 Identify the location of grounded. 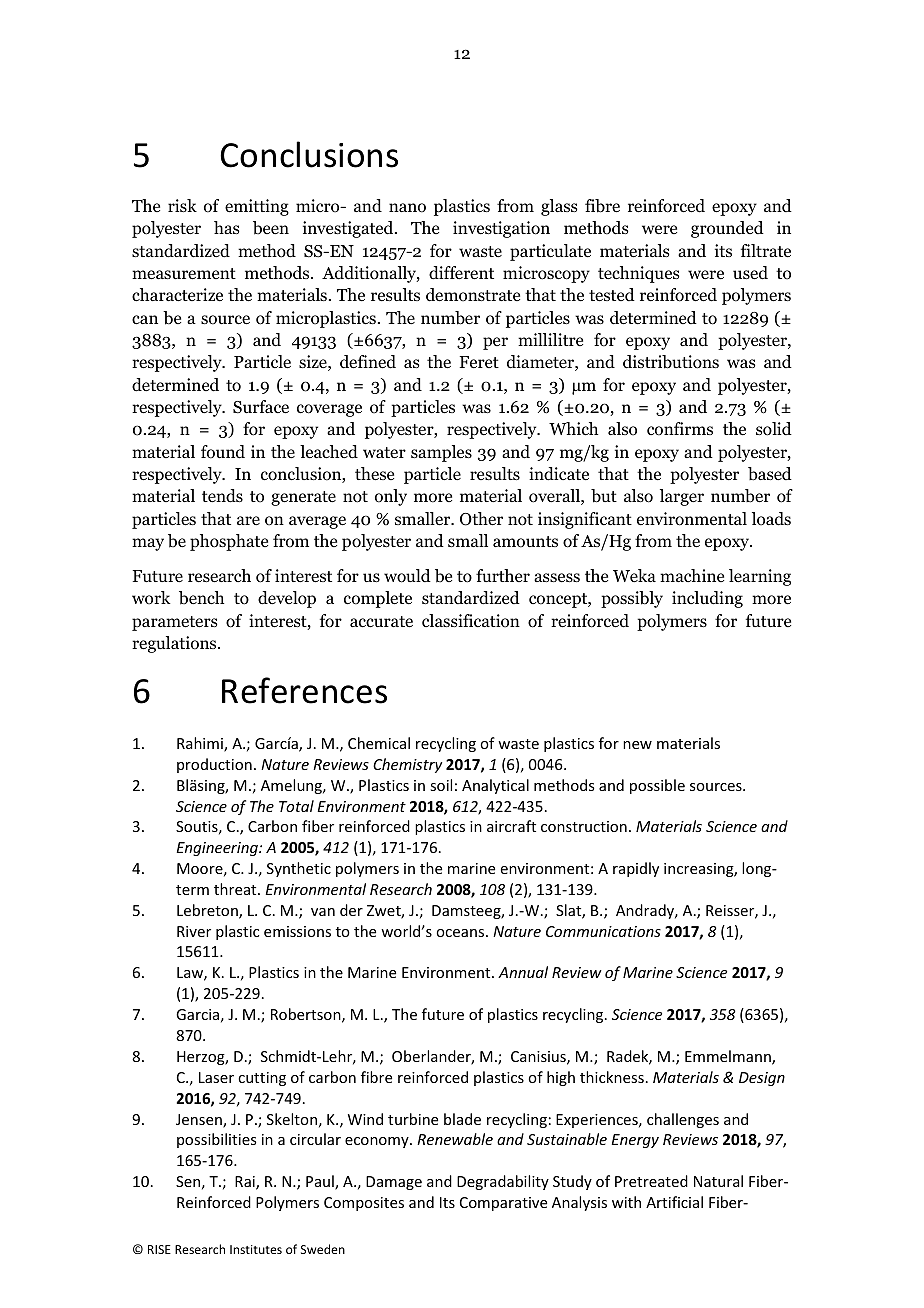
(727, 229).
